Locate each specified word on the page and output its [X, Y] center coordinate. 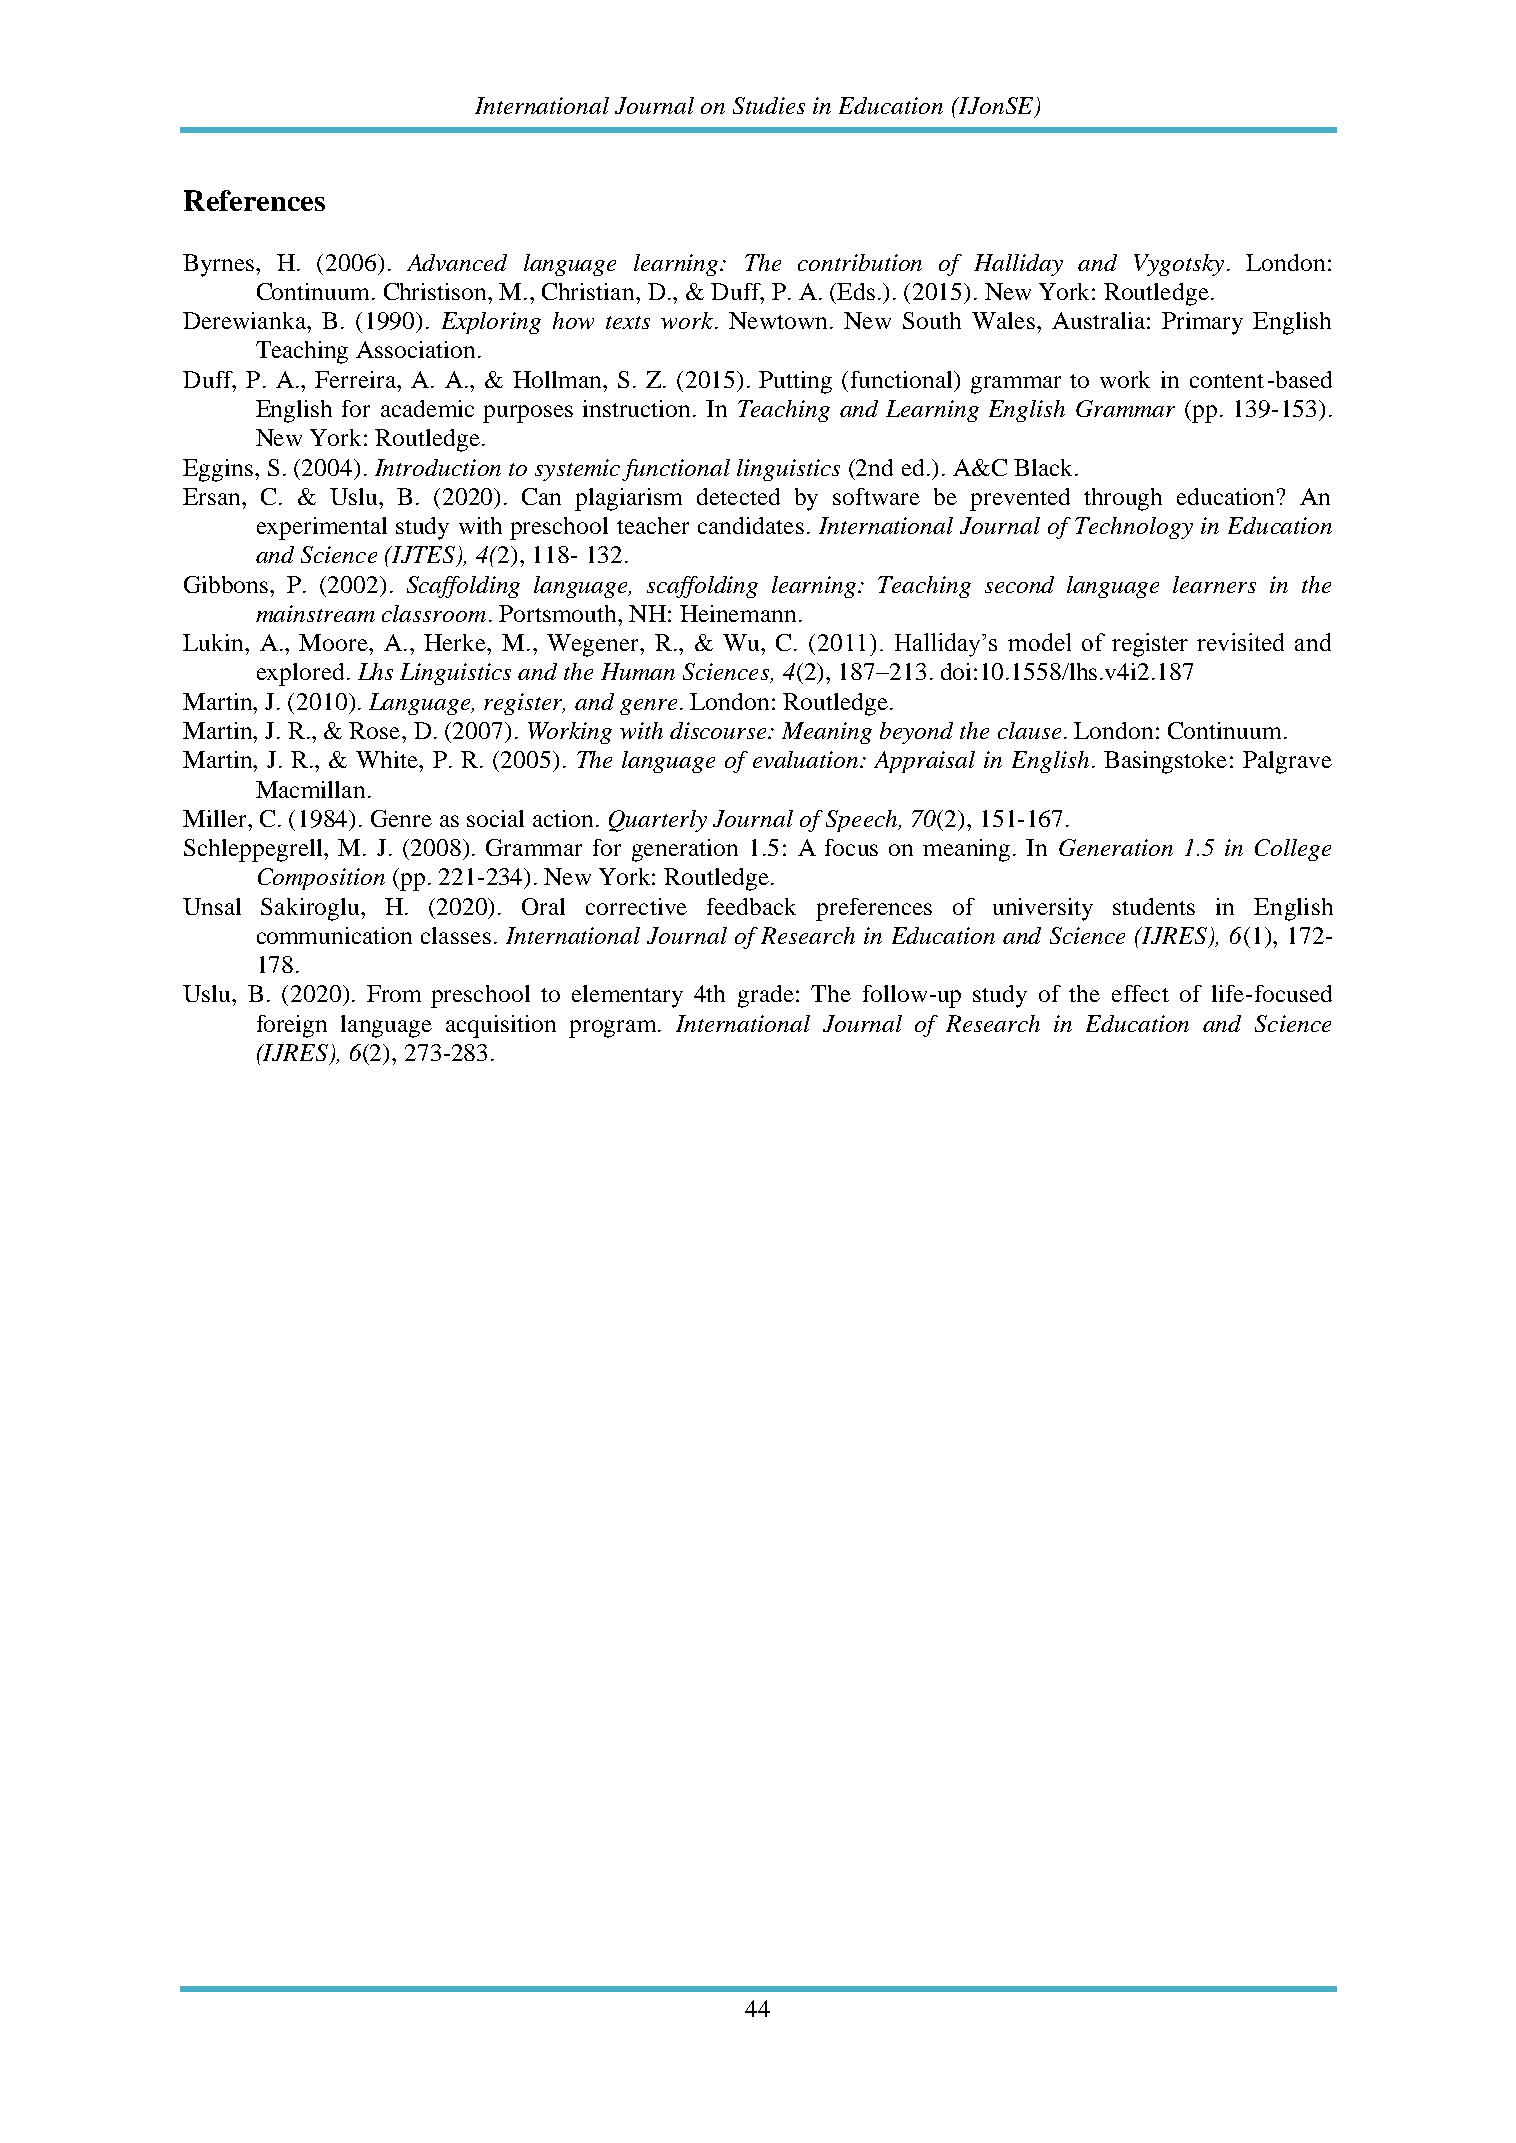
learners [1214, 584]
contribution [860, 262]
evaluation [807, 759]
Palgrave [1287, 762]
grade [766, 996]
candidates [751, 525]
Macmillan [310, 789]
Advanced [457, 262]
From [394, 993]
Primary [1202, 323]
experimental [322, 528]
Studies [769, 105]
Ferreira [357, 379]
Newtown [778, 320]
